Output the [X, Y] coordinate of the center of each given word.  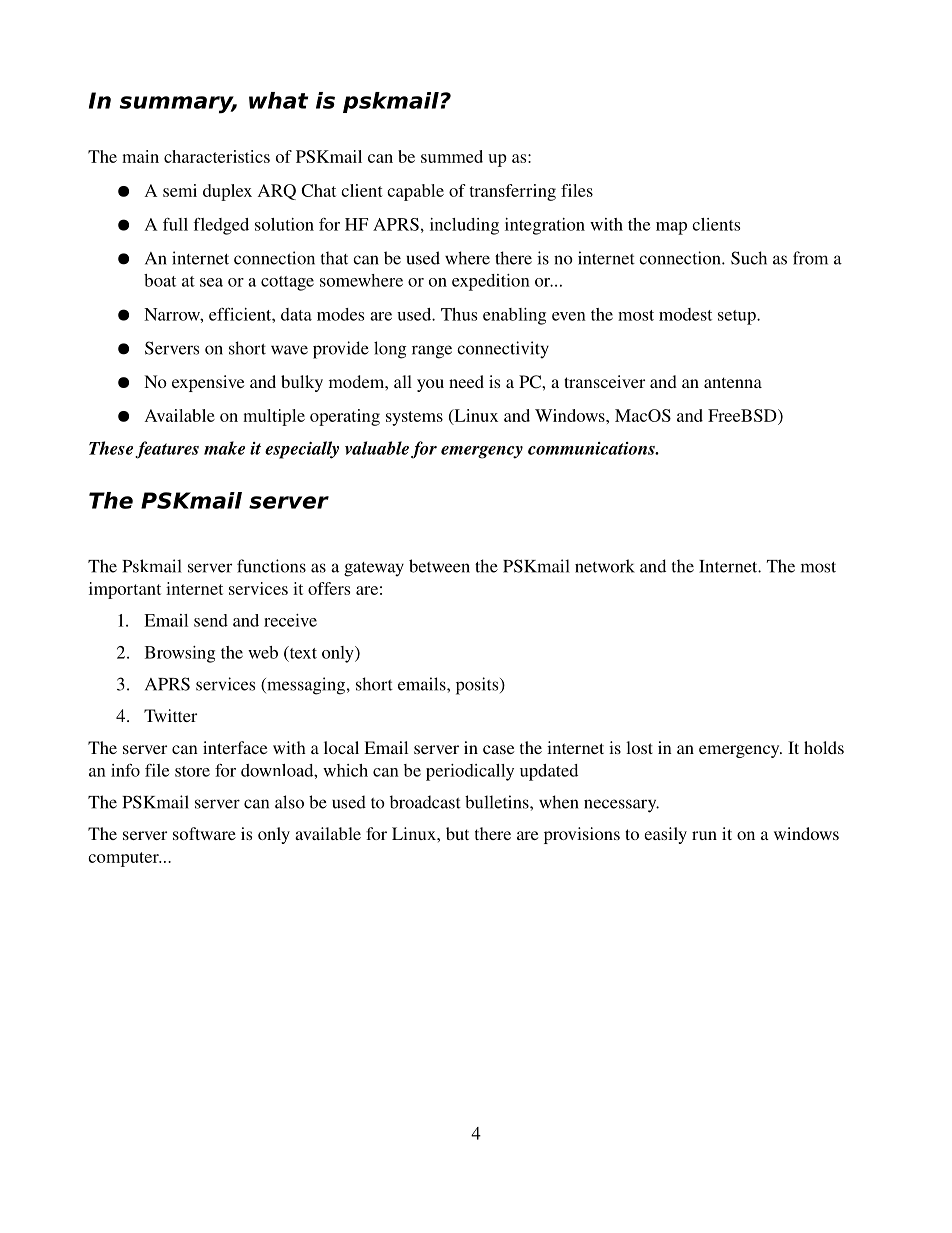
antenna [733, 382]
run [704, 835]
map [671, 228]
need [466, 381]
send [211, 620]
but [457, 833]
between [439, 566]
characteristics [217, 156]
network [605, 566]
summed [452, 156]
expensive [208, 383]
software [204, 833]
